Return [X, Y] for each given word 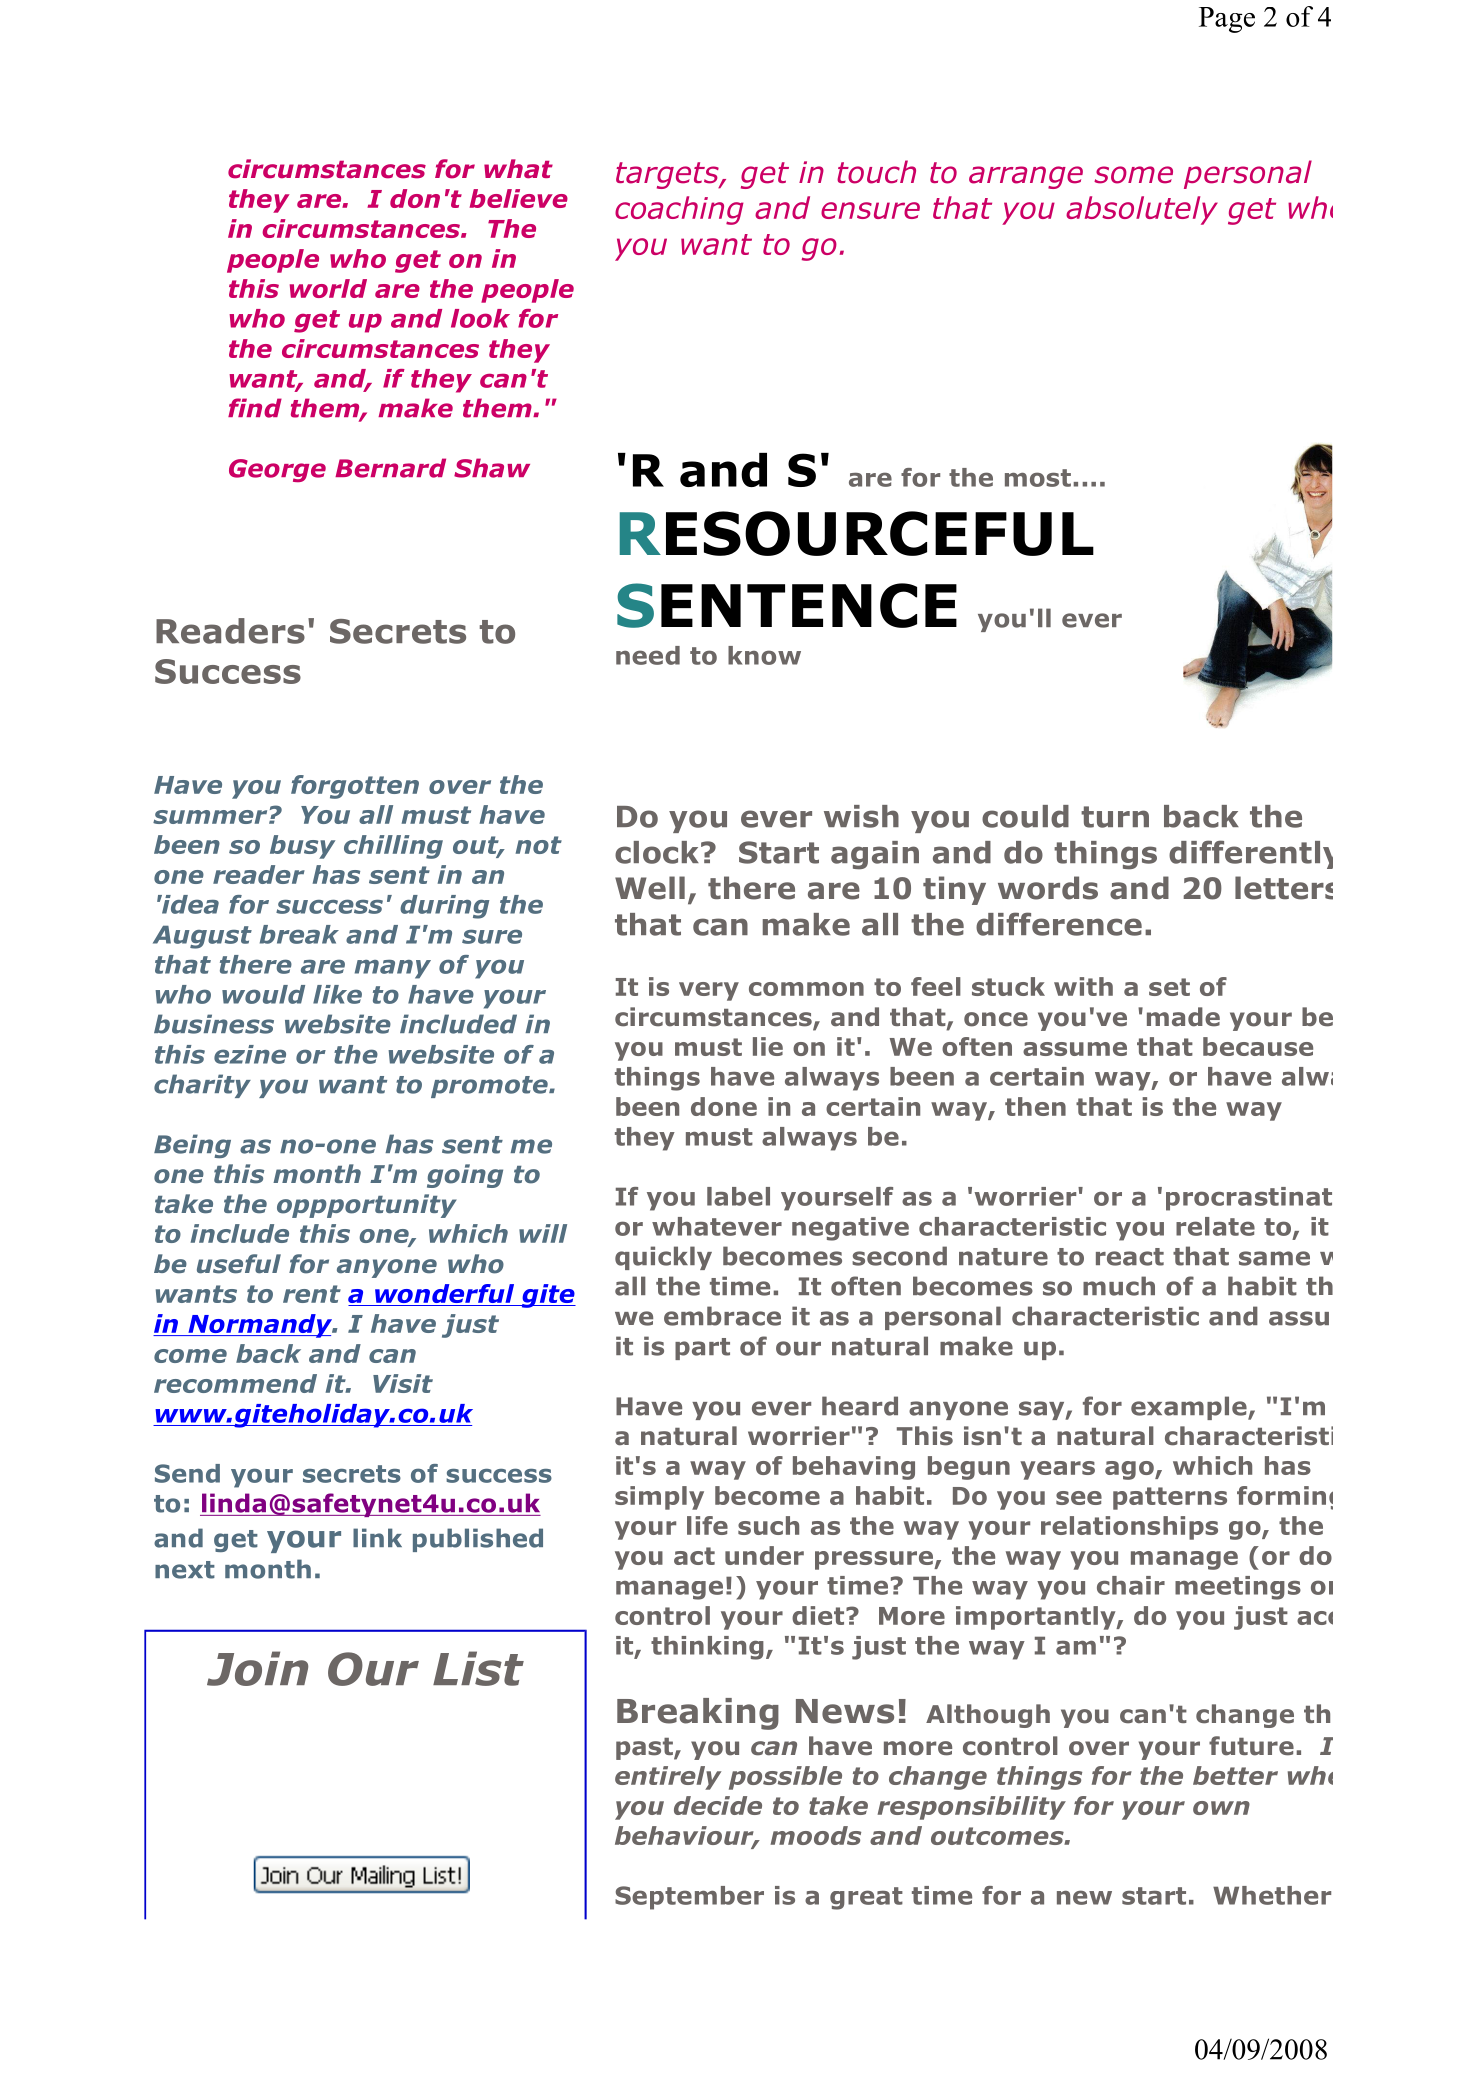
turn [1115, 817]
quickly [663, 1258]
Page [1227, 20]
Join [257, 1668]
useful [239, 1264]
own [1221, 1808]
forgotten [355, 787]
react [1130, 1257]
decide [718, 1805]
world [328, 288]
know [764, 655]
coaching [679, 210]
